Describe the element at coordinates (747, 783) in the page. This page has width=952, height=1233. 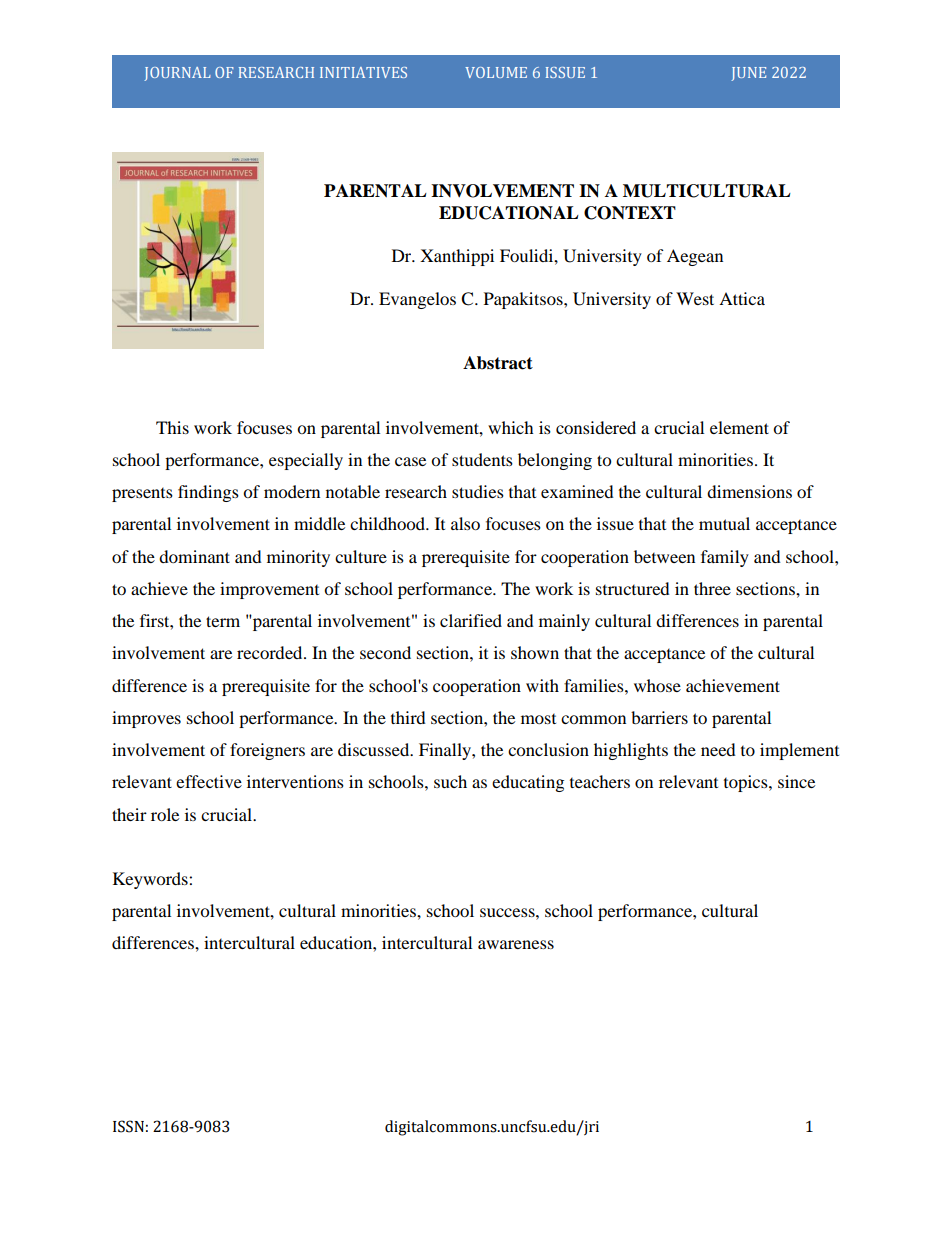
I see `topics` at that location.
